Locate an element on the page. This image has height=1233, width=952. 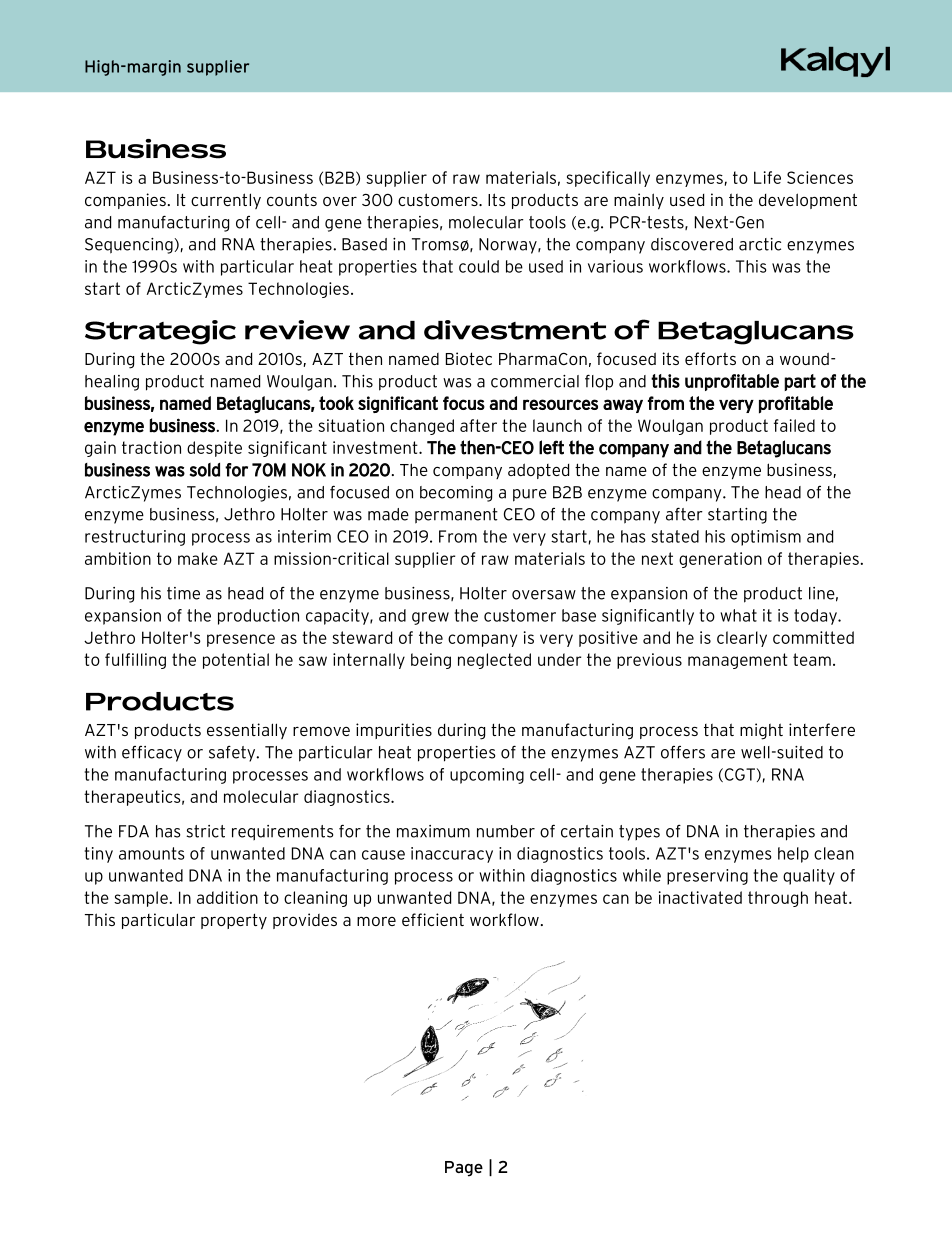
through is located at coordinates (778, 899).
